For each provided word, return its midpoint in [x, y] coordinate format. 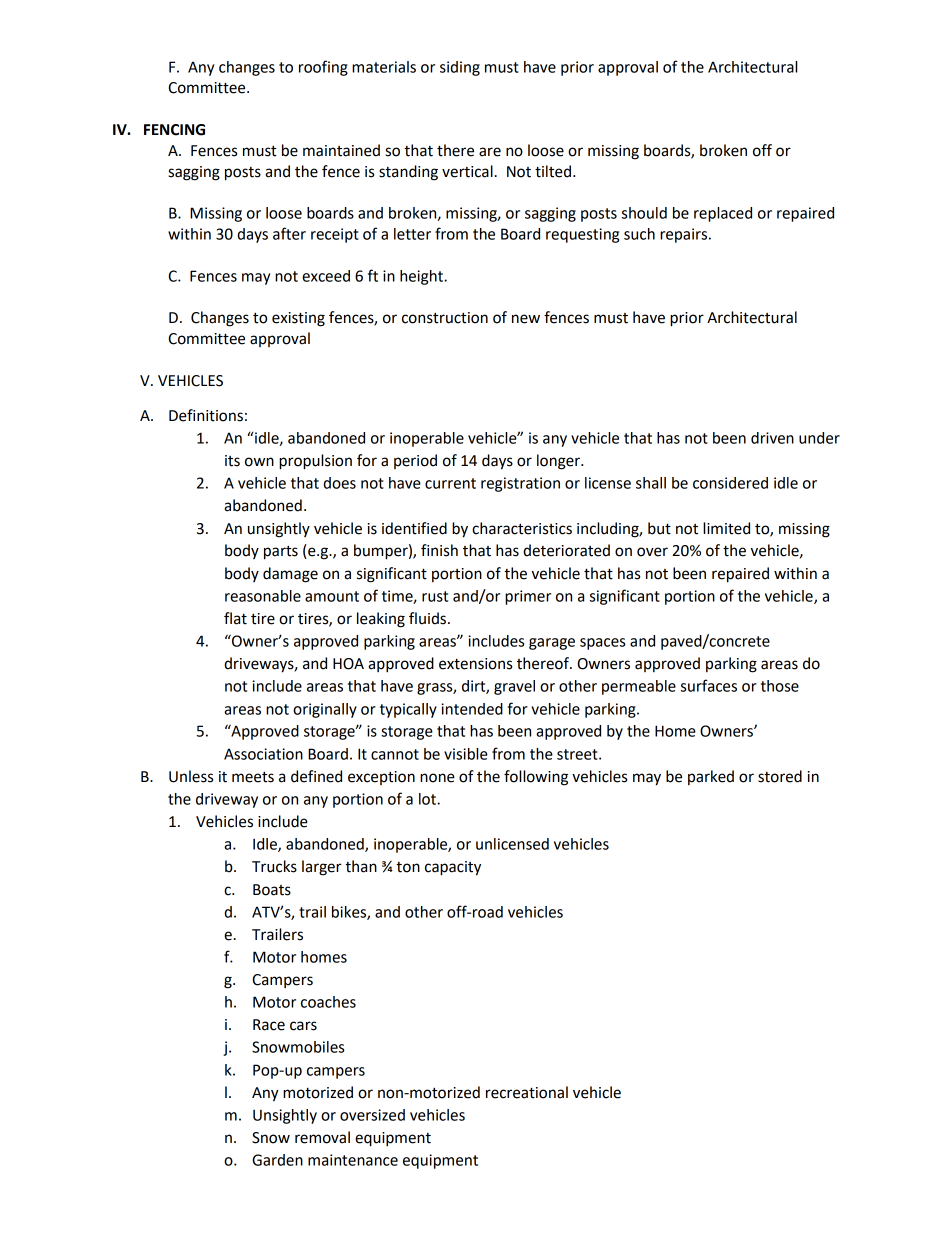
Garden [277, 1160]
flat [235, 618]
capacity [453, 868]
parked [711, 777]
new [526, 319]
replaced [723, 214]
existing [298, 319]
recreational [527, 1092]
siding [460, 68]
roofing [323, 68]
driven [772, 438]
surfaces [709, 685]
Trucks [274, 866]
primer [528, 597]
